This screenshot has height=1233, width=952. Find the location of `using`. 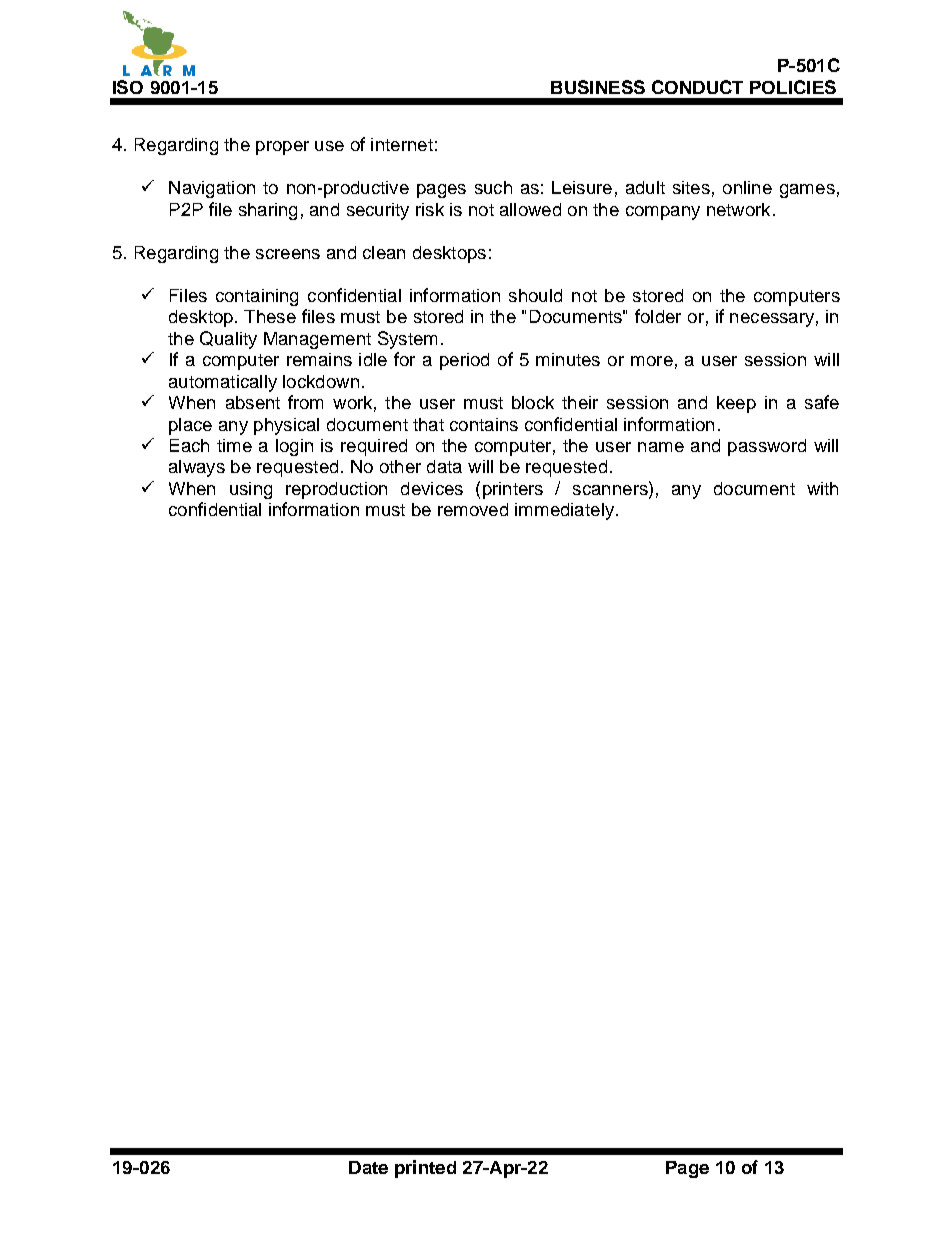

using is located at coordinates (251, 490).
